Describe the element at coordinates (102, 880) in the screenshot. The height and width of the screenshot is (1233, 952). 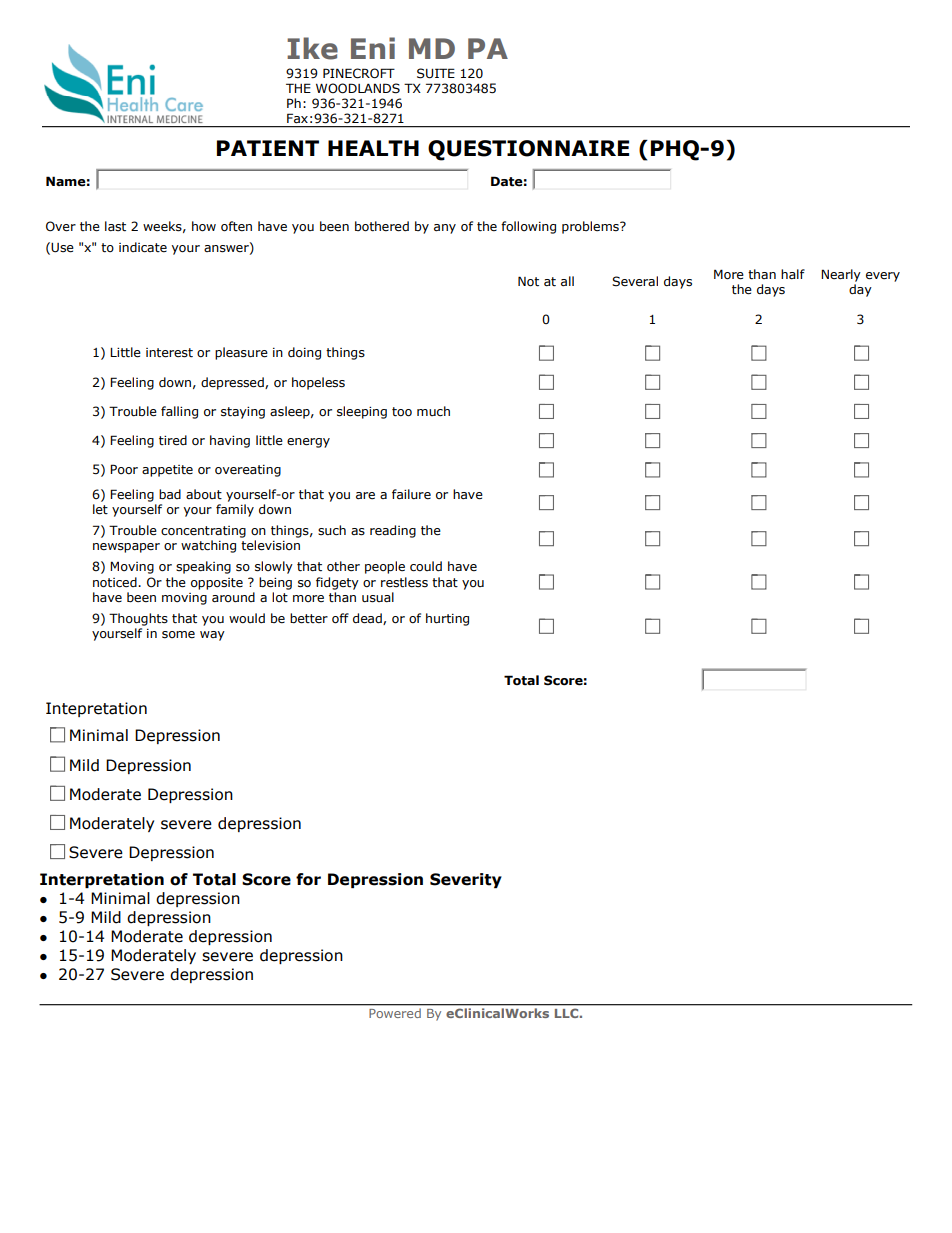
I see `Interpretation` at that location.
